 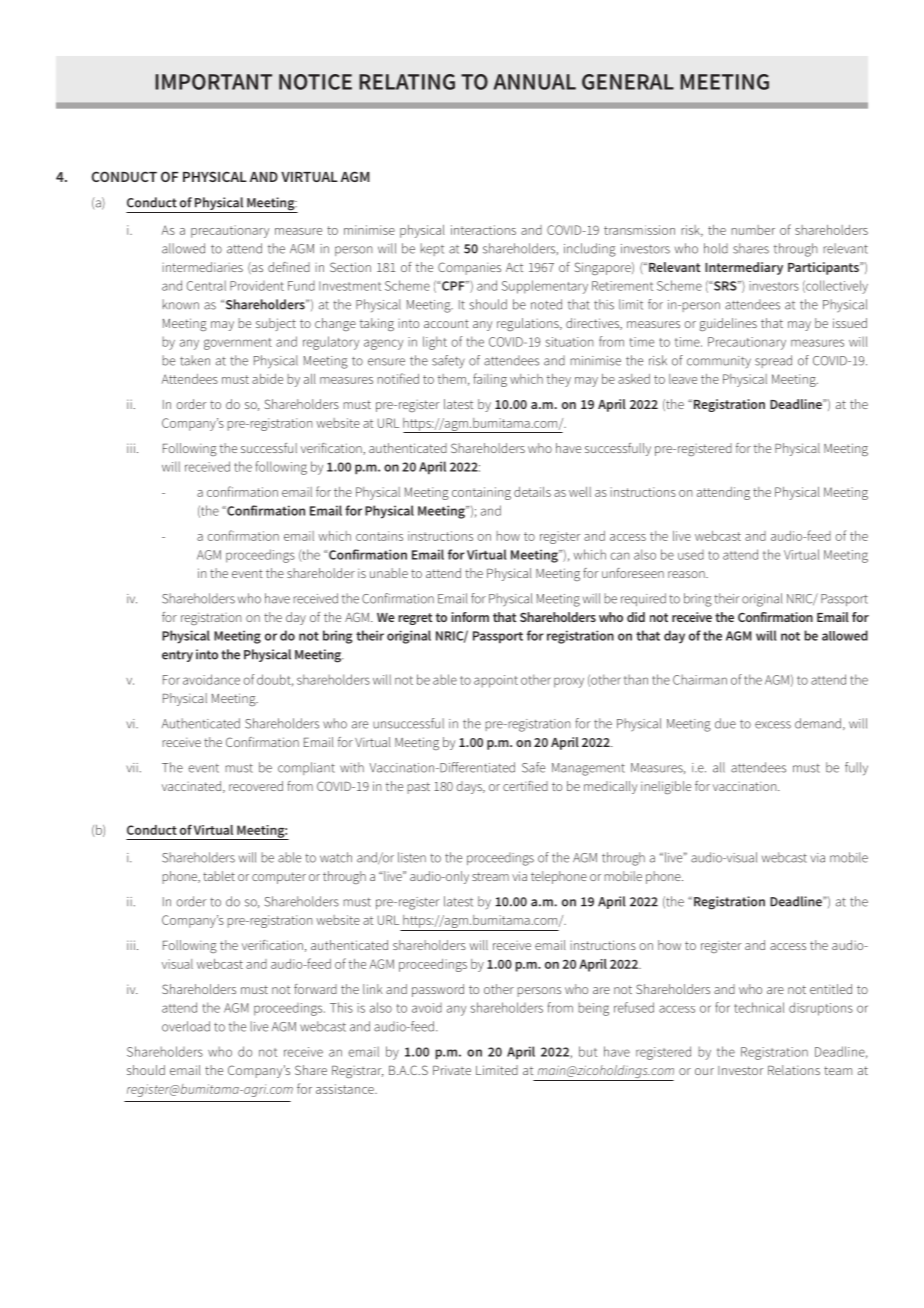 I want to click on vaccinated, so click(x=191, y=786).
